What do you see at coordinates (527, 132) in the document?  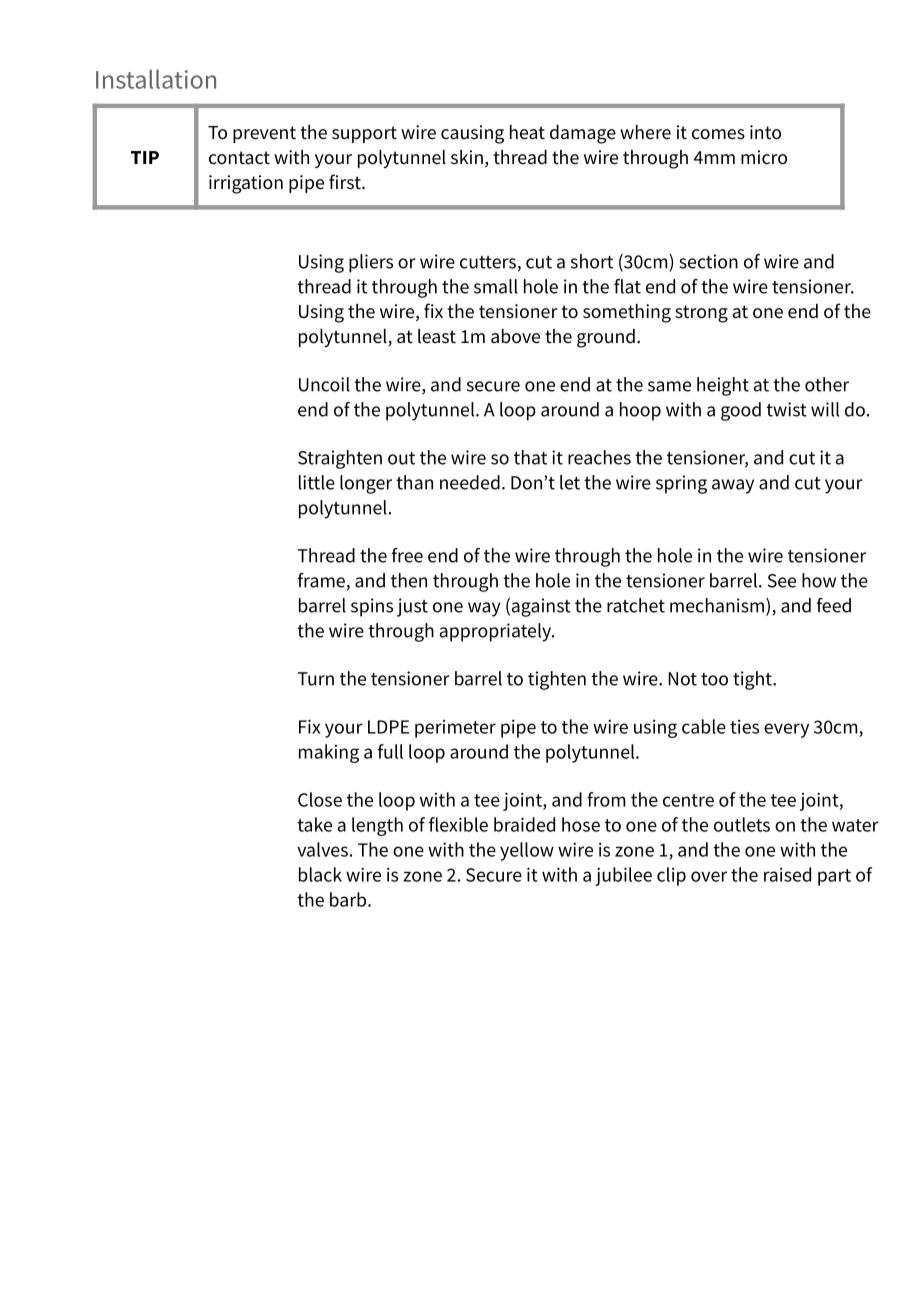 I see `heat` at bounding box center [527, 132].
